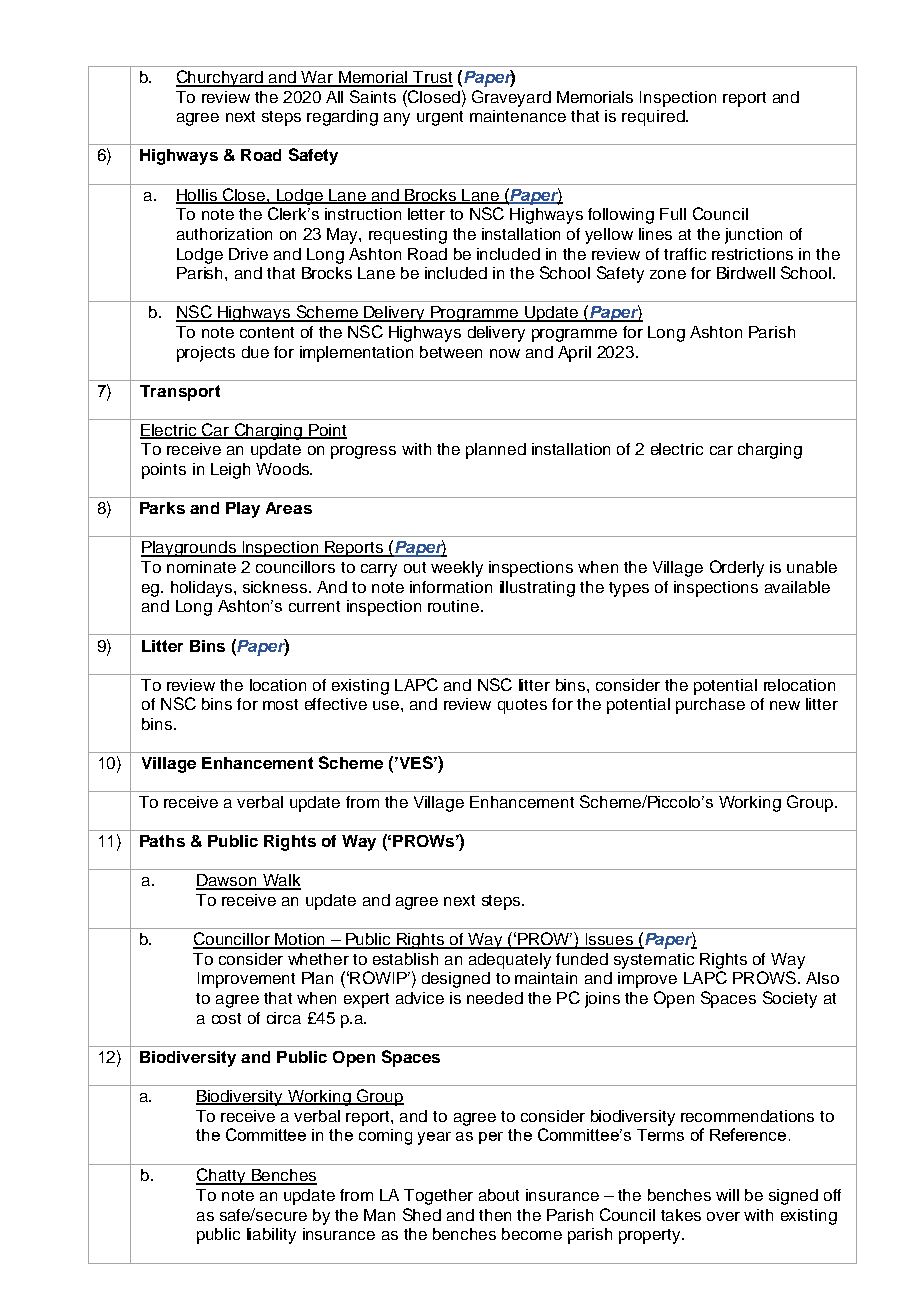 The width and height of the screenshot is (924, 1309). I want to click on liability, so click(271, 1236).
